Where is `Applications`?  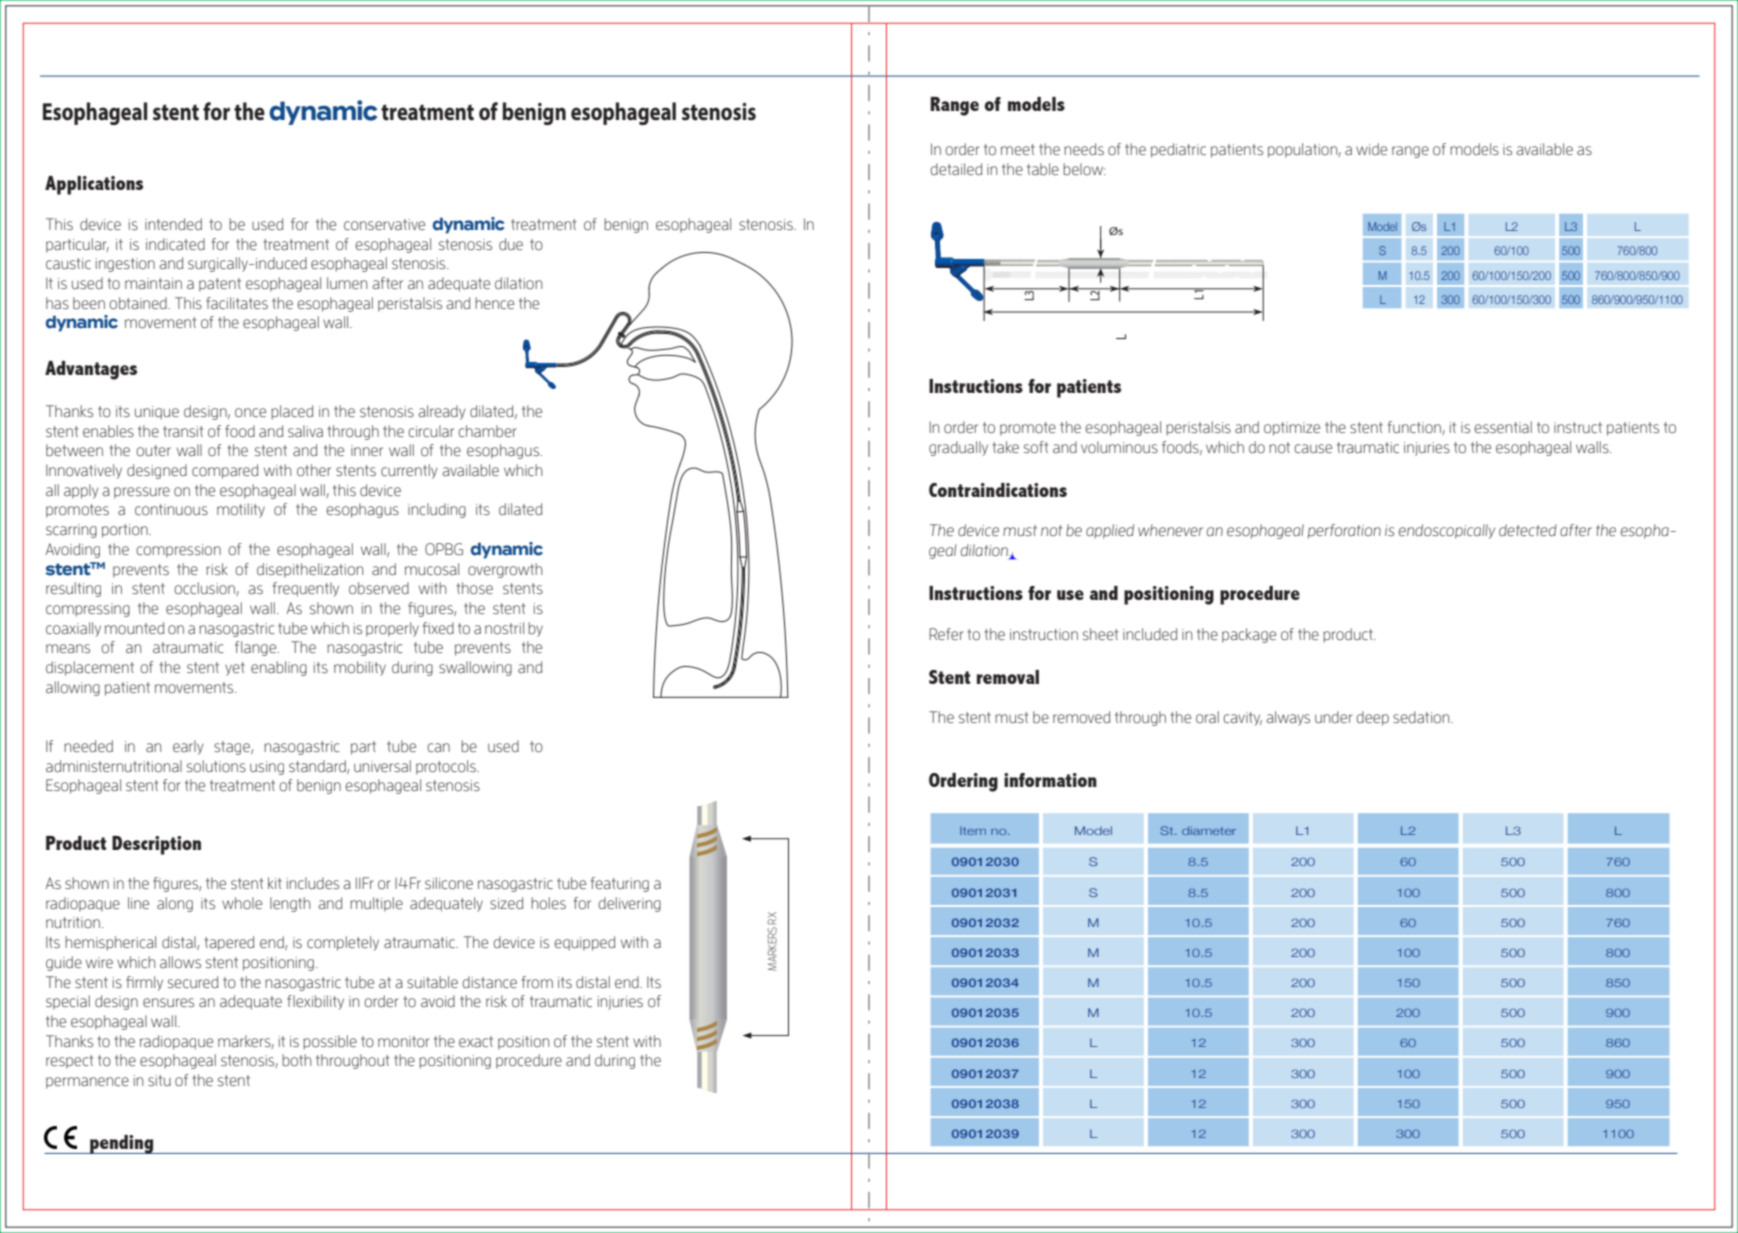
Applications is located at coordinates (94, 185).
